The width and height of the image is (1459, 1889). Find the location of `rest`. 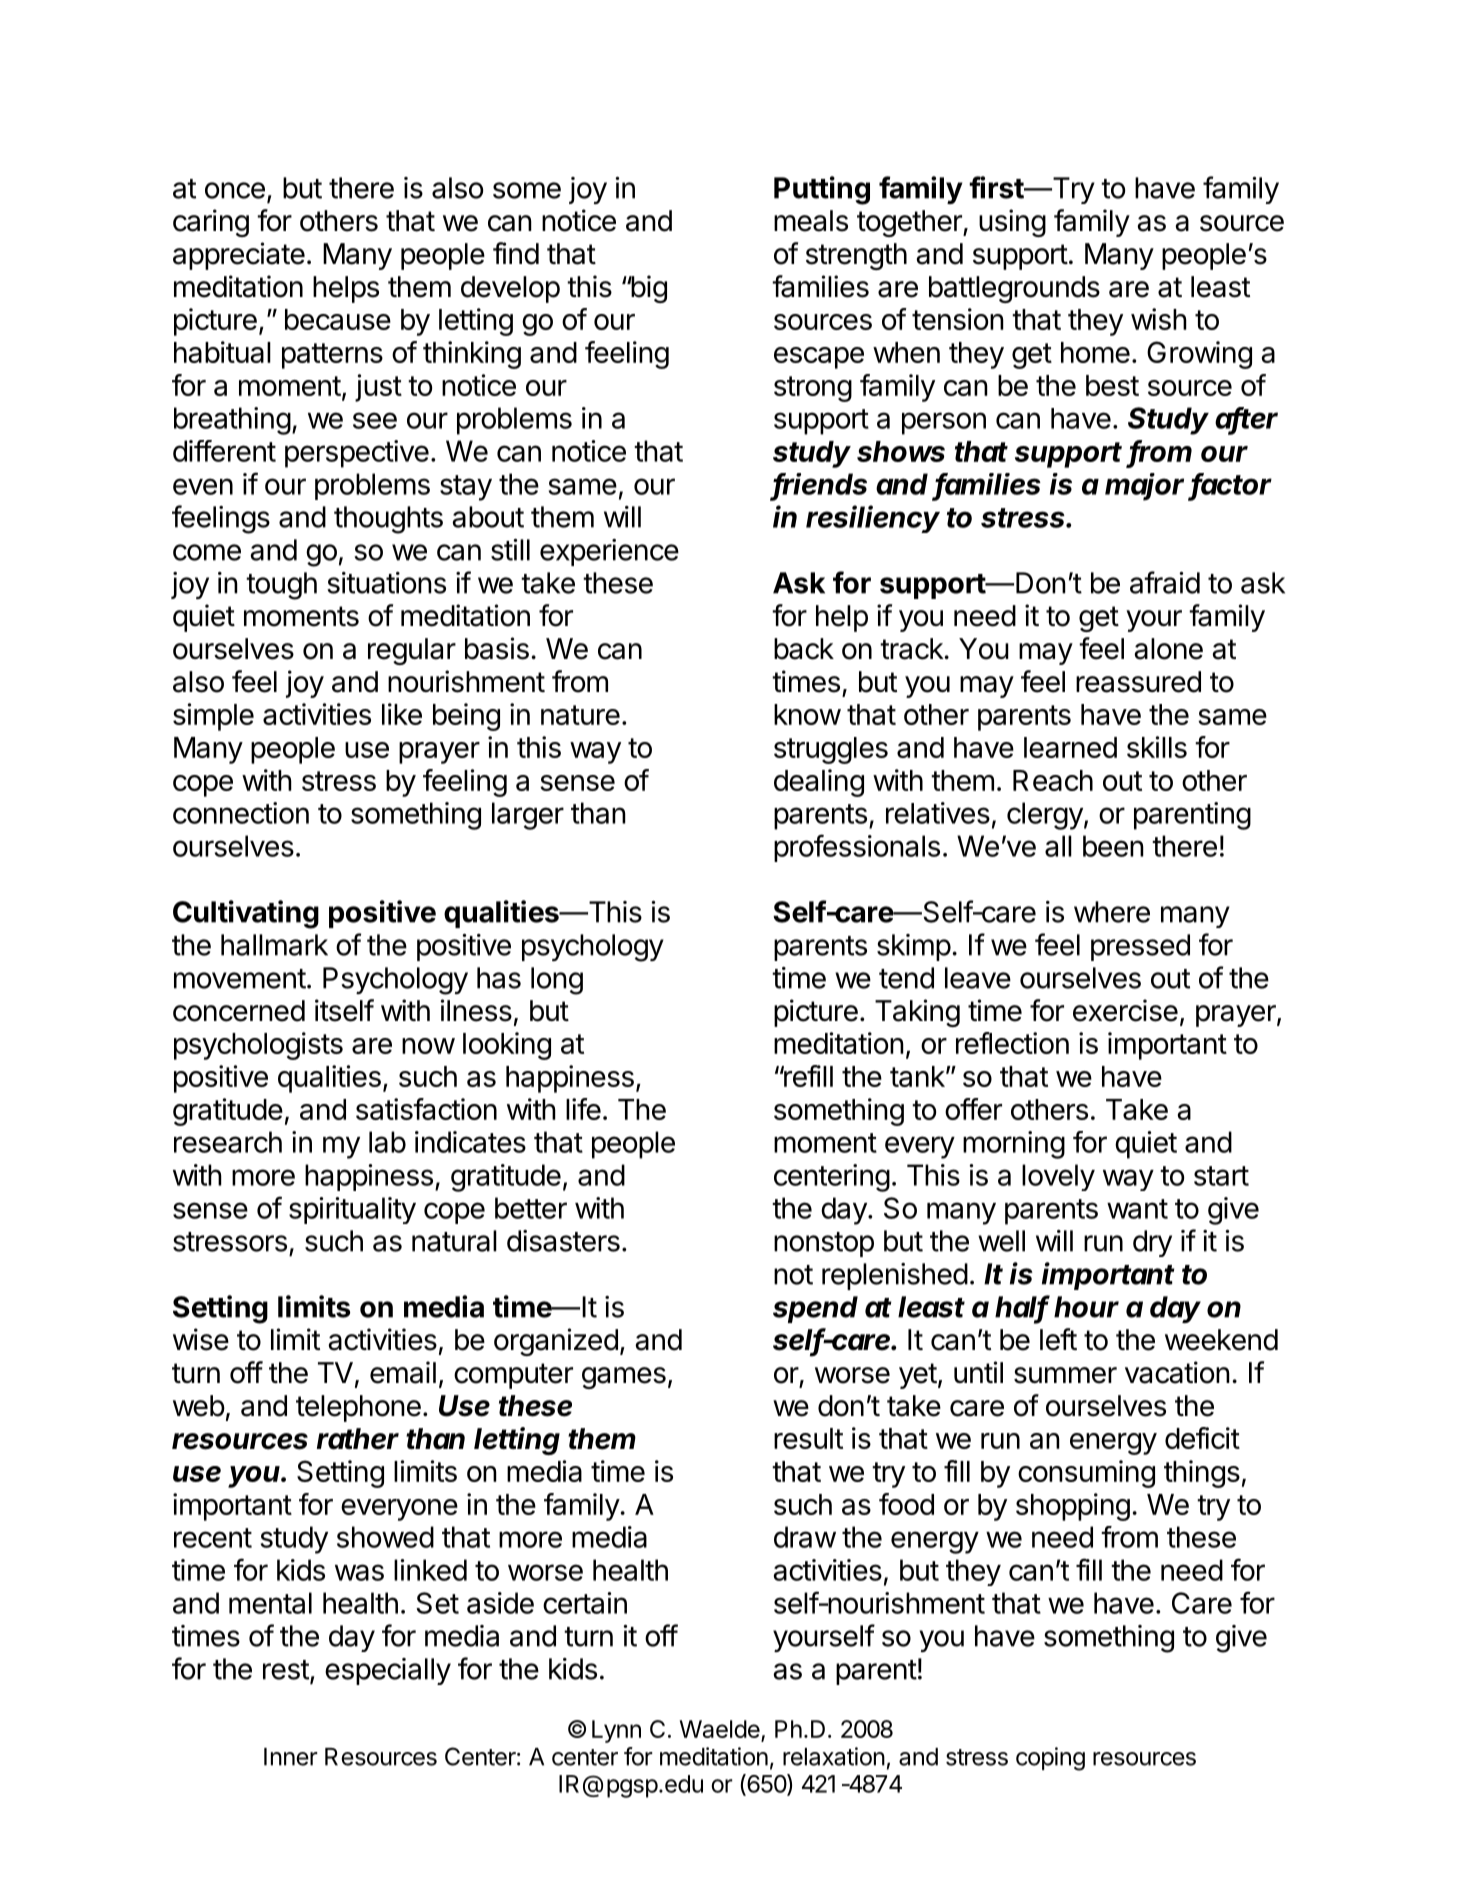

rest is located at coordinates (286, 1670).
